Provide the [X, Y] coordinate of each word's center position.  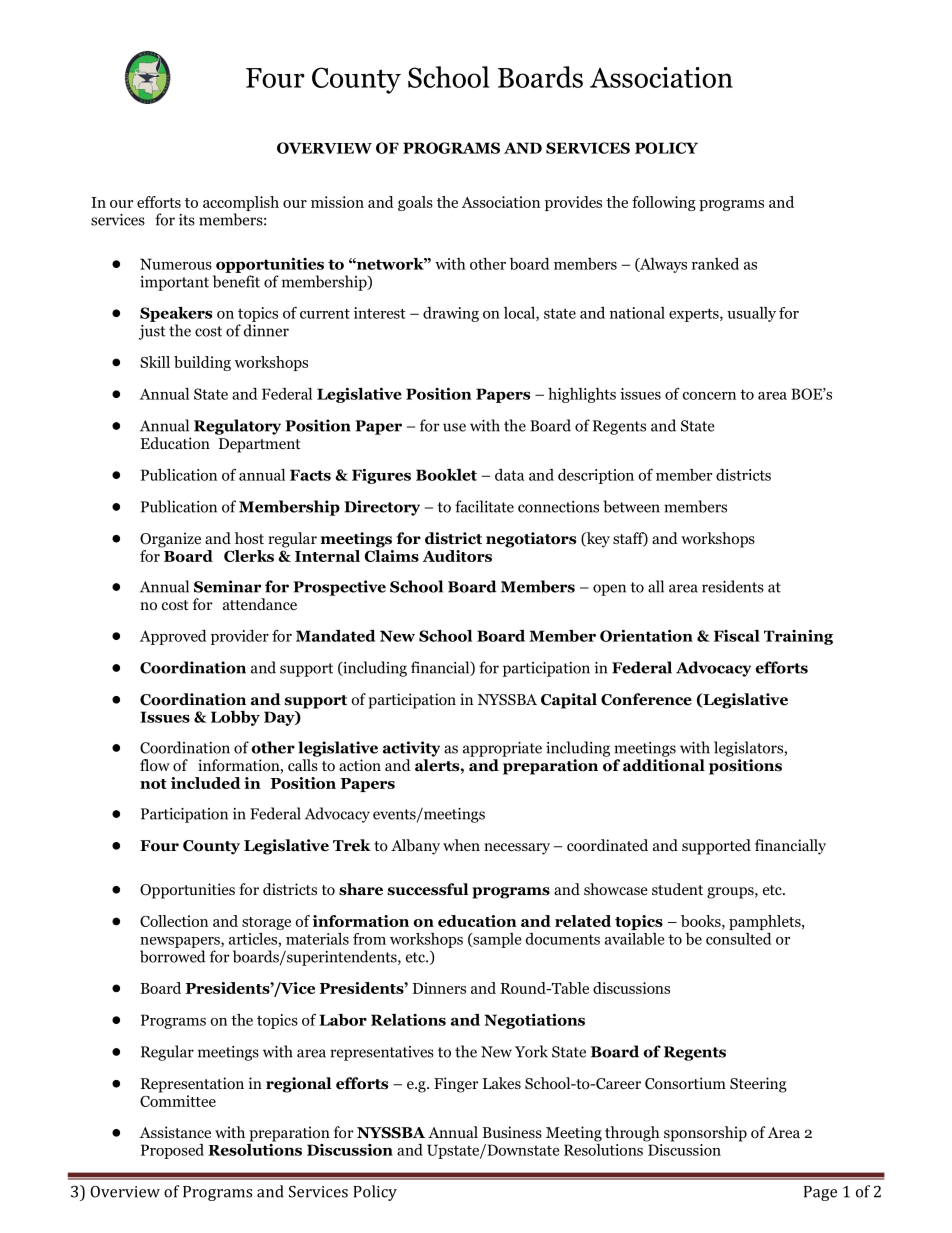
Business [512, 1132]
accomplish [241, 205]
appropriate [502, 749]
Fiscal [737, 636]
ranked [715, 264]
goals [415, 203]
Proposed [172, 1151]
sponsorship [705, 1134]
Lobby [235, 718]
